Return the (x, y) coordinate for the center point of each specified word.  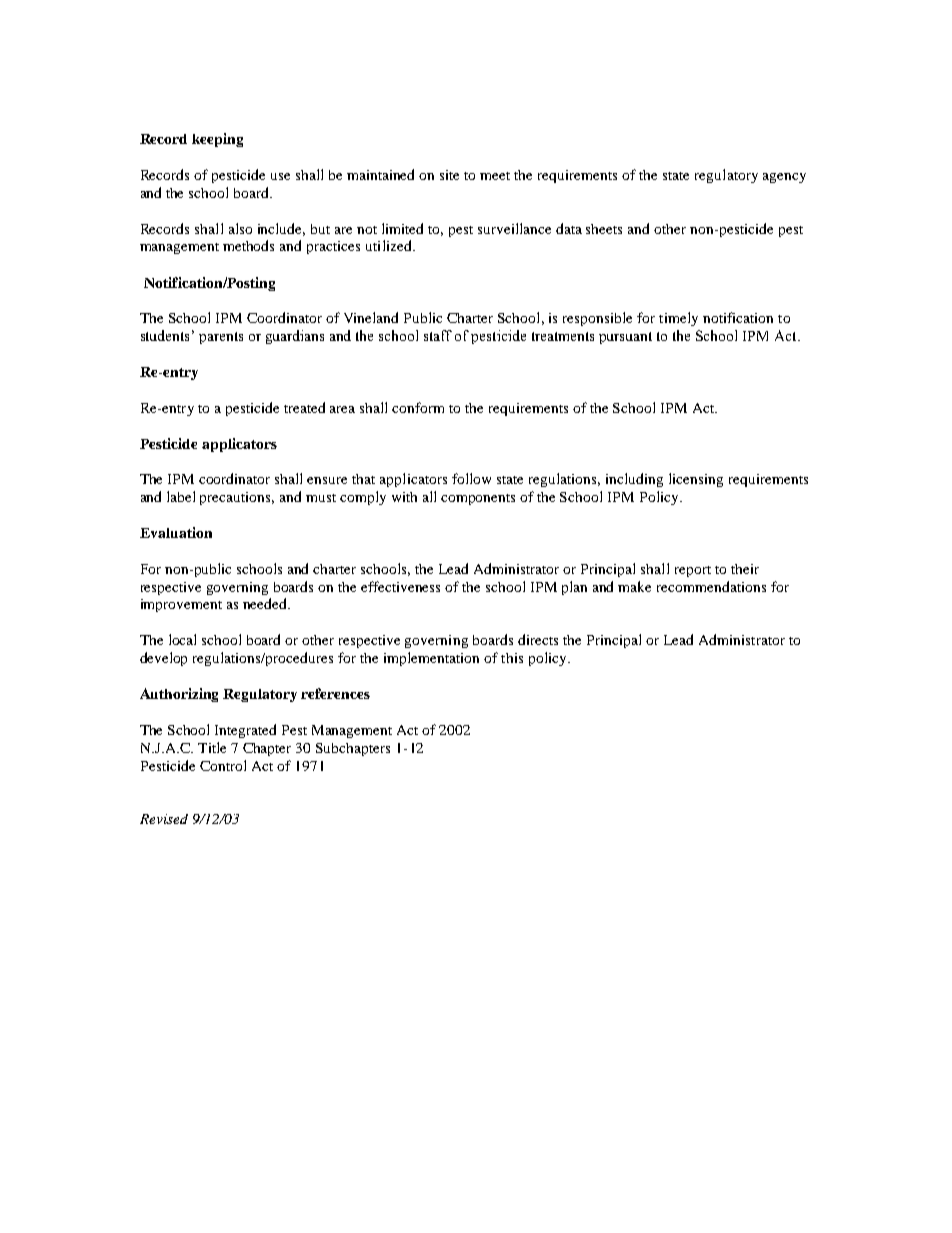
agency (784, 178)
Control (223, 765)
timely (678, 319)
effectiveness (400, 586)
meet (495, 176)
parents (221, 338)
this (512, 658)
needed (266, 603)
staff (438, 335)
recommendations (711, 586)
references (335, 693)
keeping (217, 140)
